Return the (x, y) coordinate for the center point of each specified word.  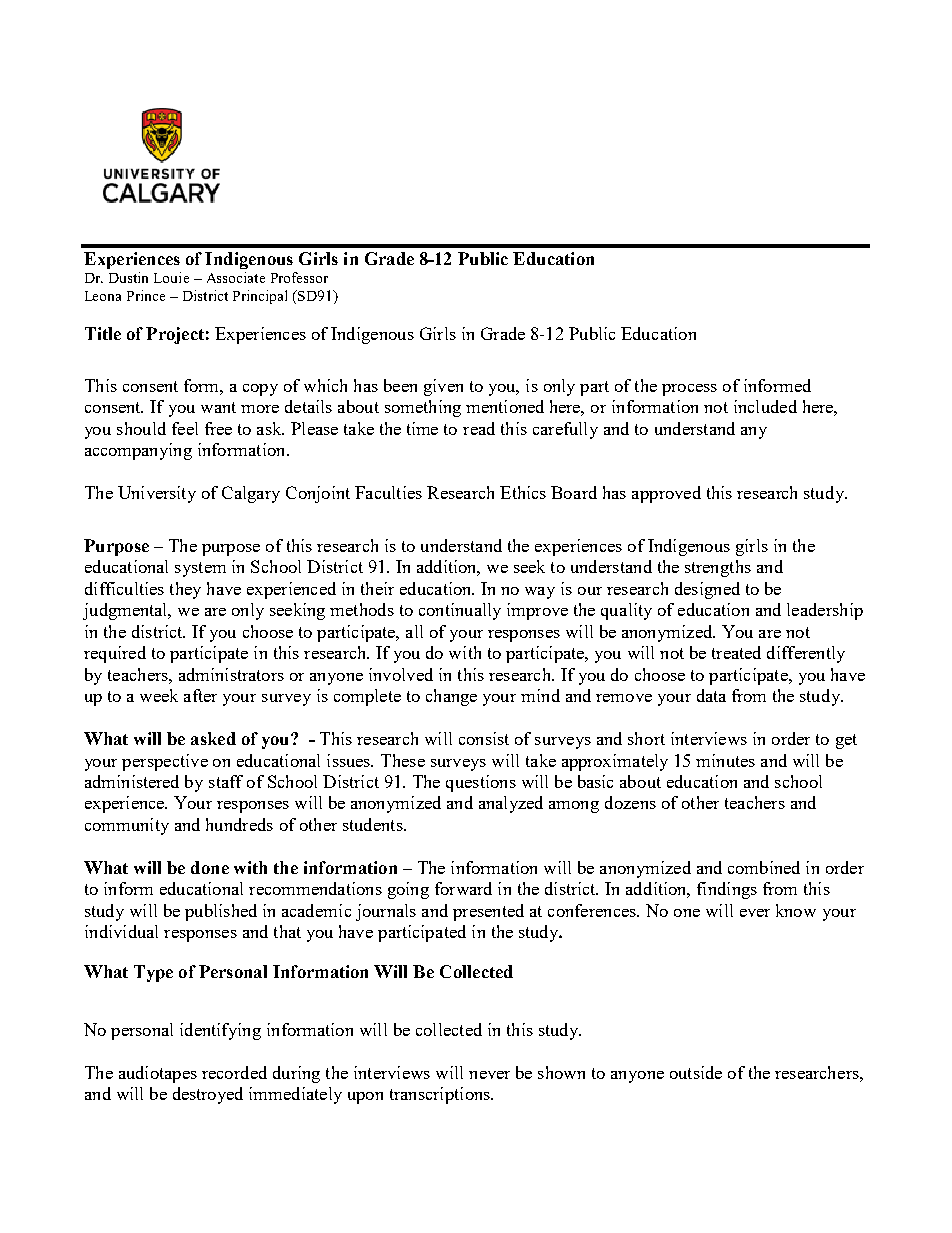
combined (764, 867)
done (210, 867)
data (711, 695)
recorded (234, 1072)
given (443, 387)
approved (666, 494)
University (157, 494)
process (689, 390)
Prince (146, 295)
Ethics (523, 492)
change (451, 697)
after (200, 695)
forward (463, 888)
